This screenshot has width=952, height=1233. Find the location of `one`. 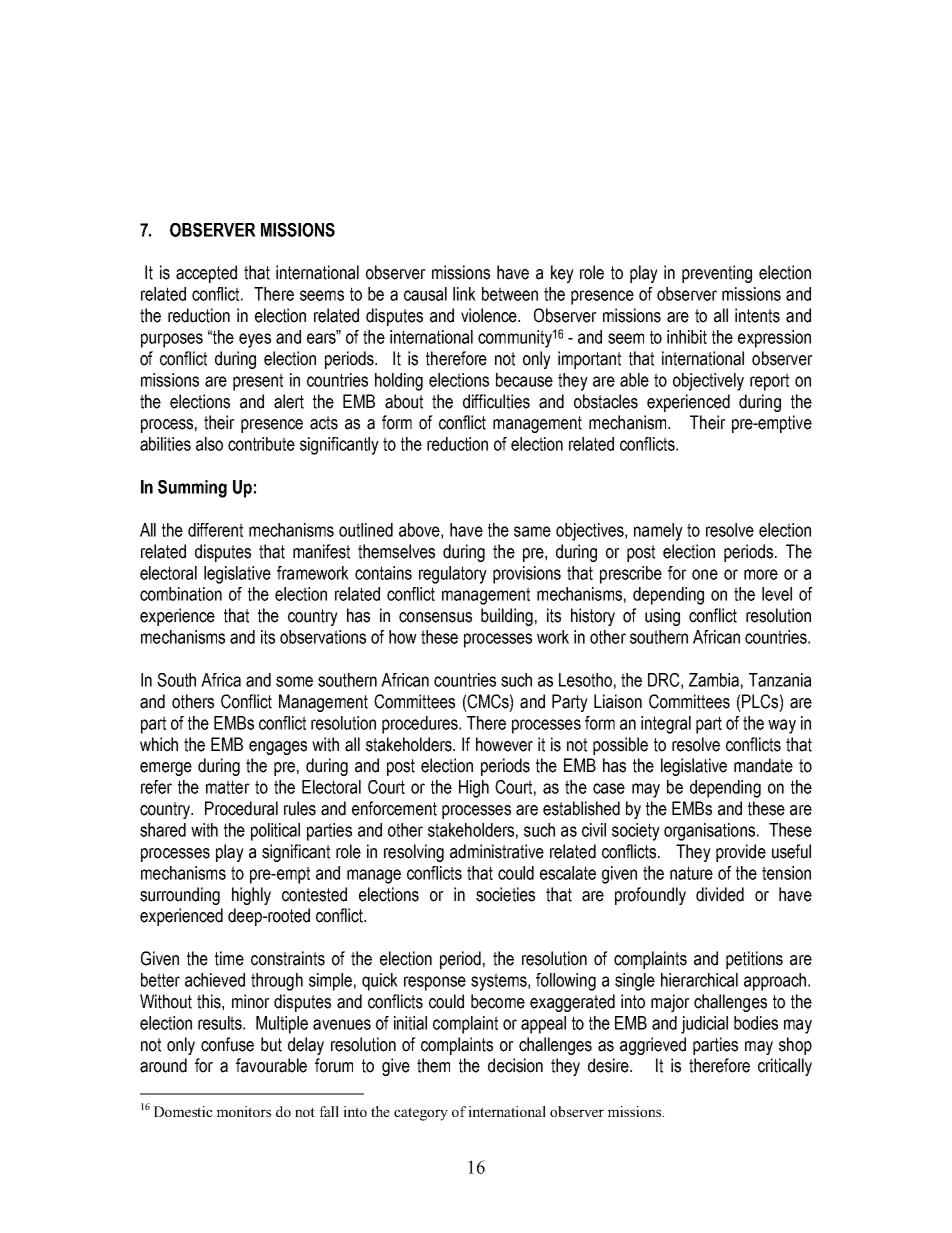

one is located at coordinates (705, 574).
